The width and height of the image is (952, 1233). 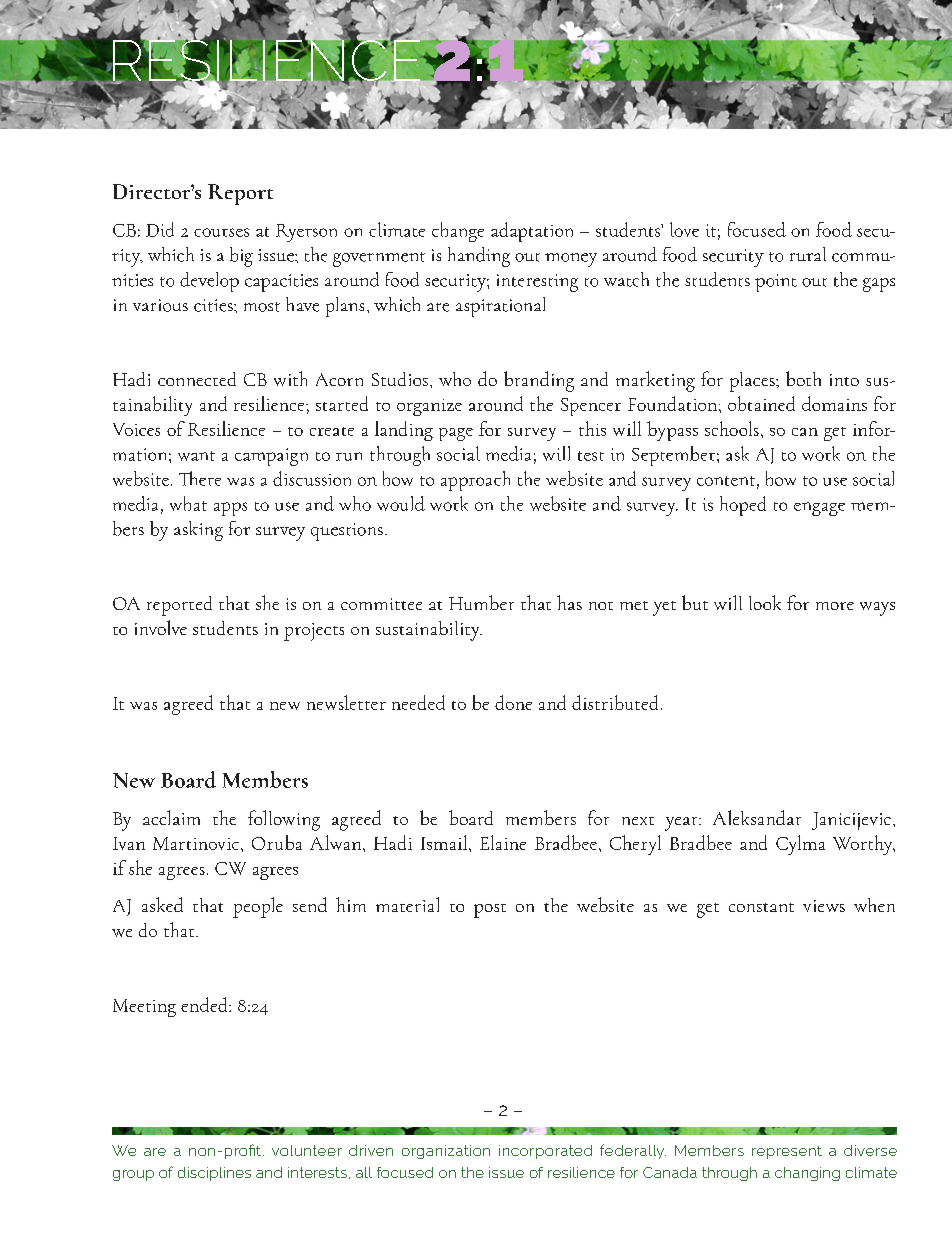 What do you see at coordinates (819, 509) in the image?
I see `engage` at bounding box center [819, 509].
